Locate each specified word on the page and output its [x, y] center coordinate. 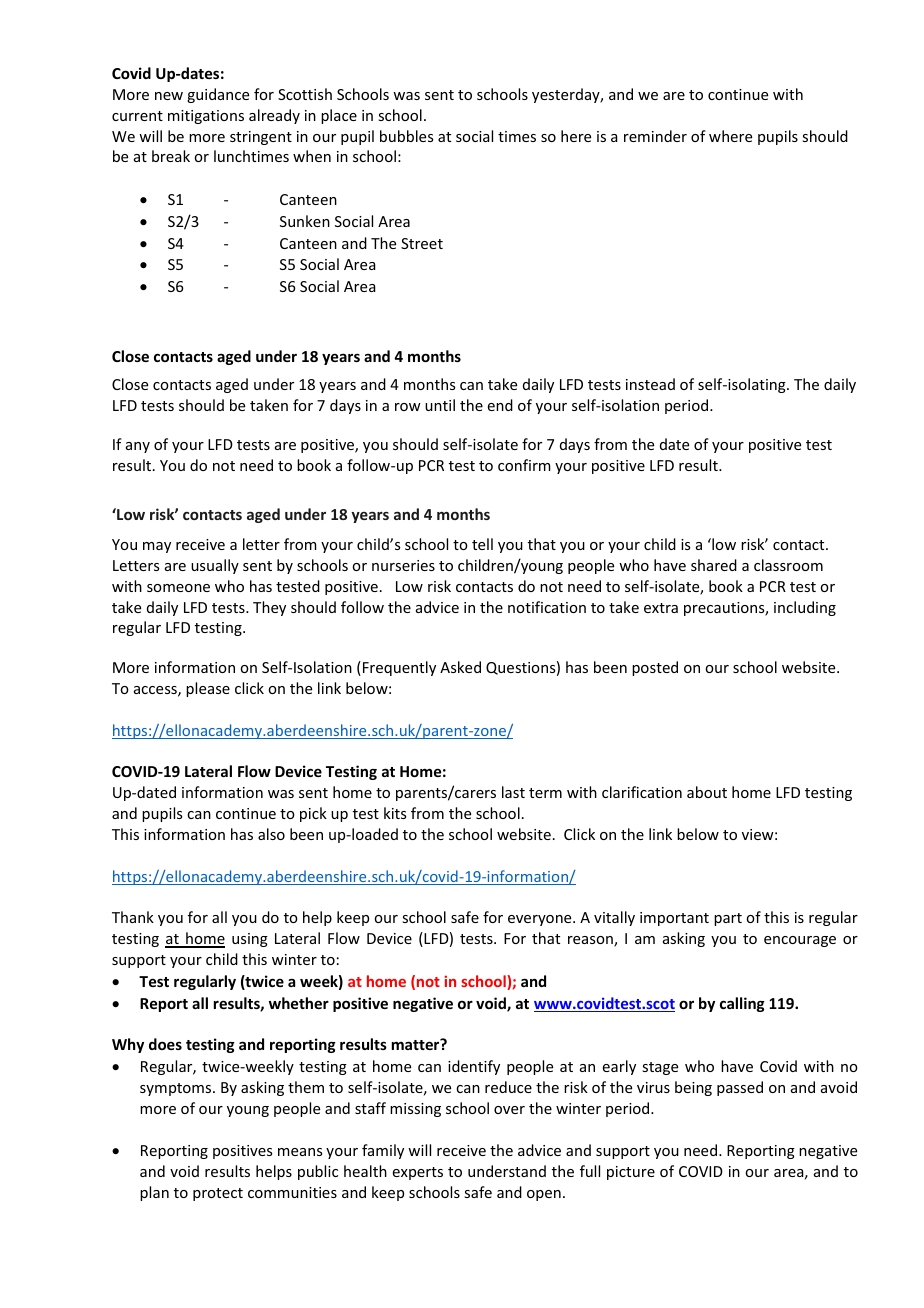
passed [740, 1088]
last [513, 792]
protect [218, 1194]
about [707, 792]
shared [714, 565]
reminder [655, 136]
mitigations [206, 117]
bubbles [406, 136]
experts [418, 1173]
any [138, 447]
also [271, 834]
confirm [524, 465]
